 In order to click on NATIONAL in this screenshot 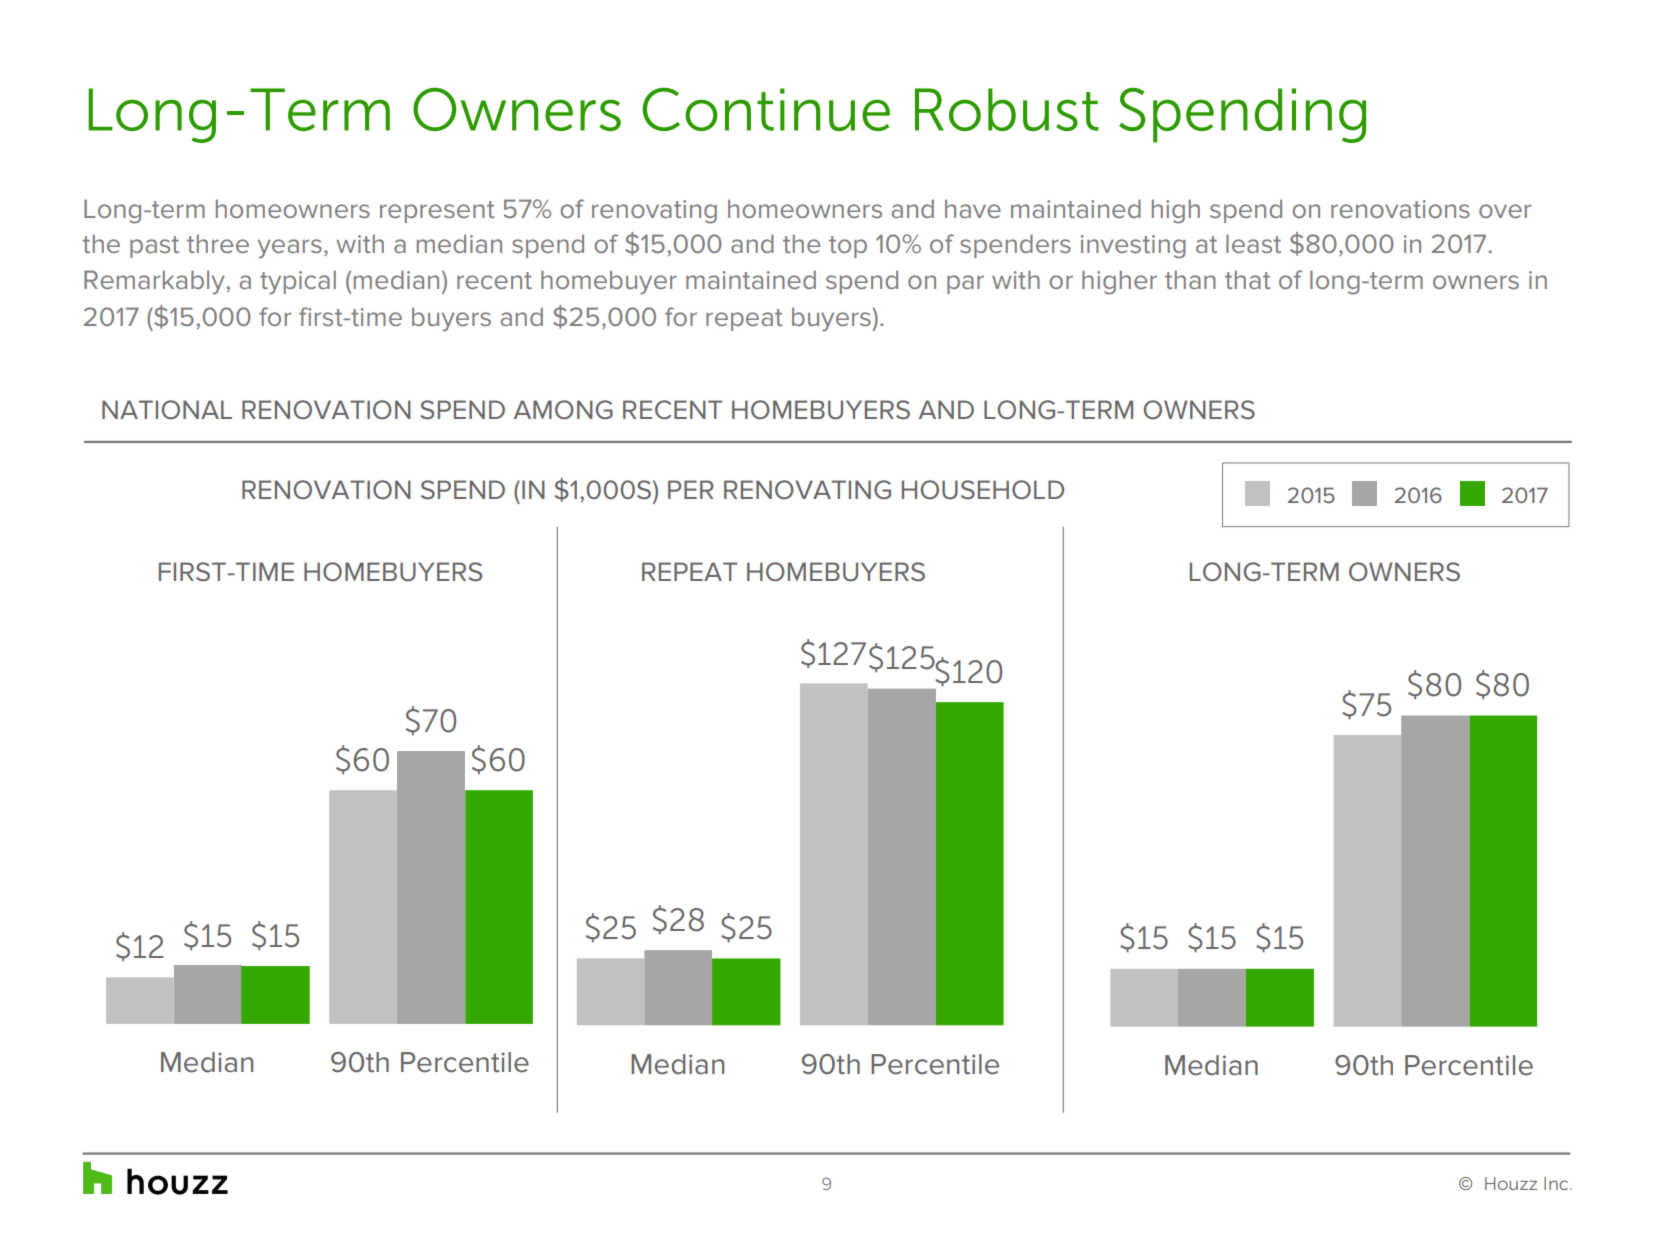, I will do `click(167, 410)`.
